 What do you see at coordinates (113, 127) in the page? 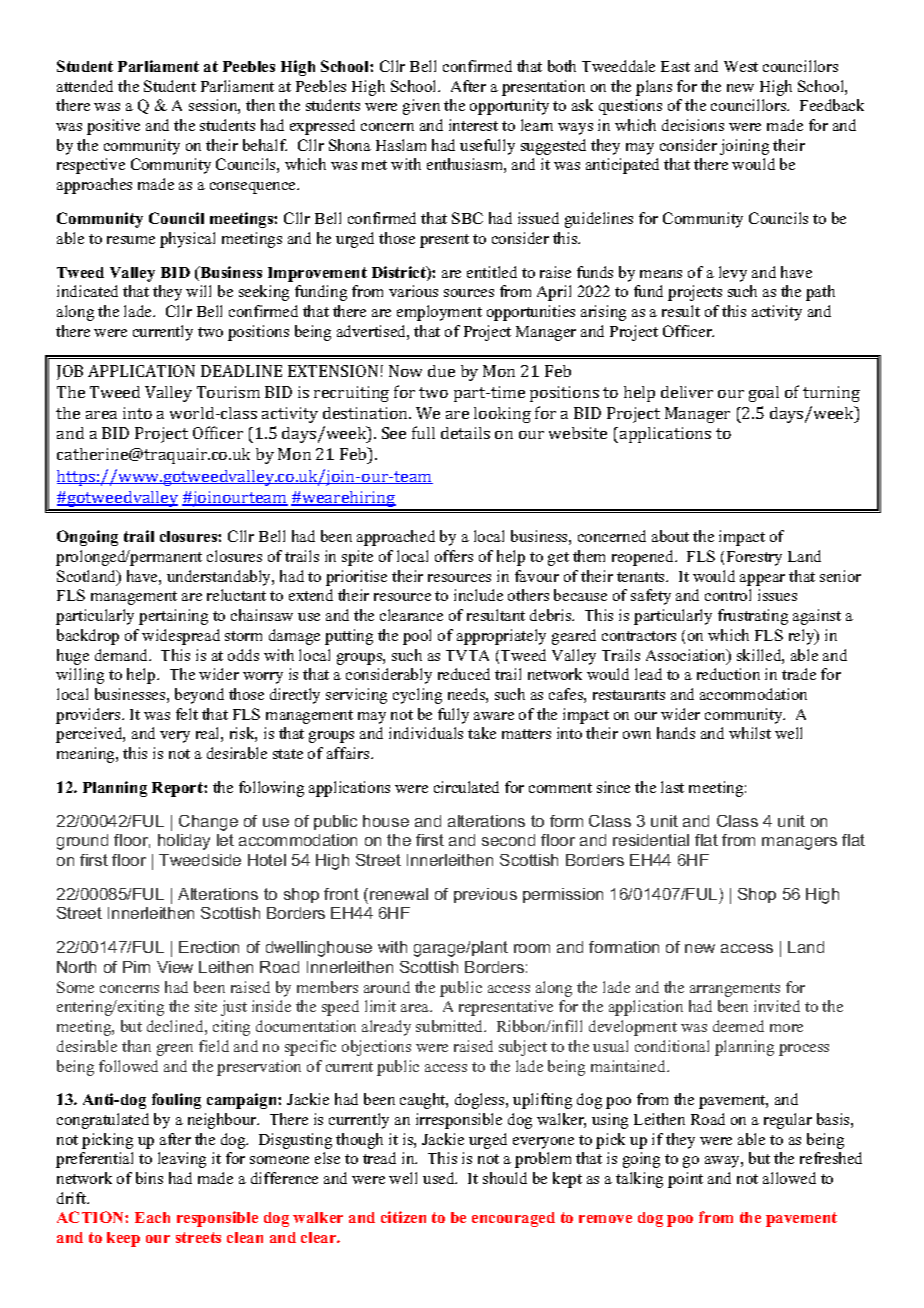
I see `positive` at bounding box center [113, 127].
